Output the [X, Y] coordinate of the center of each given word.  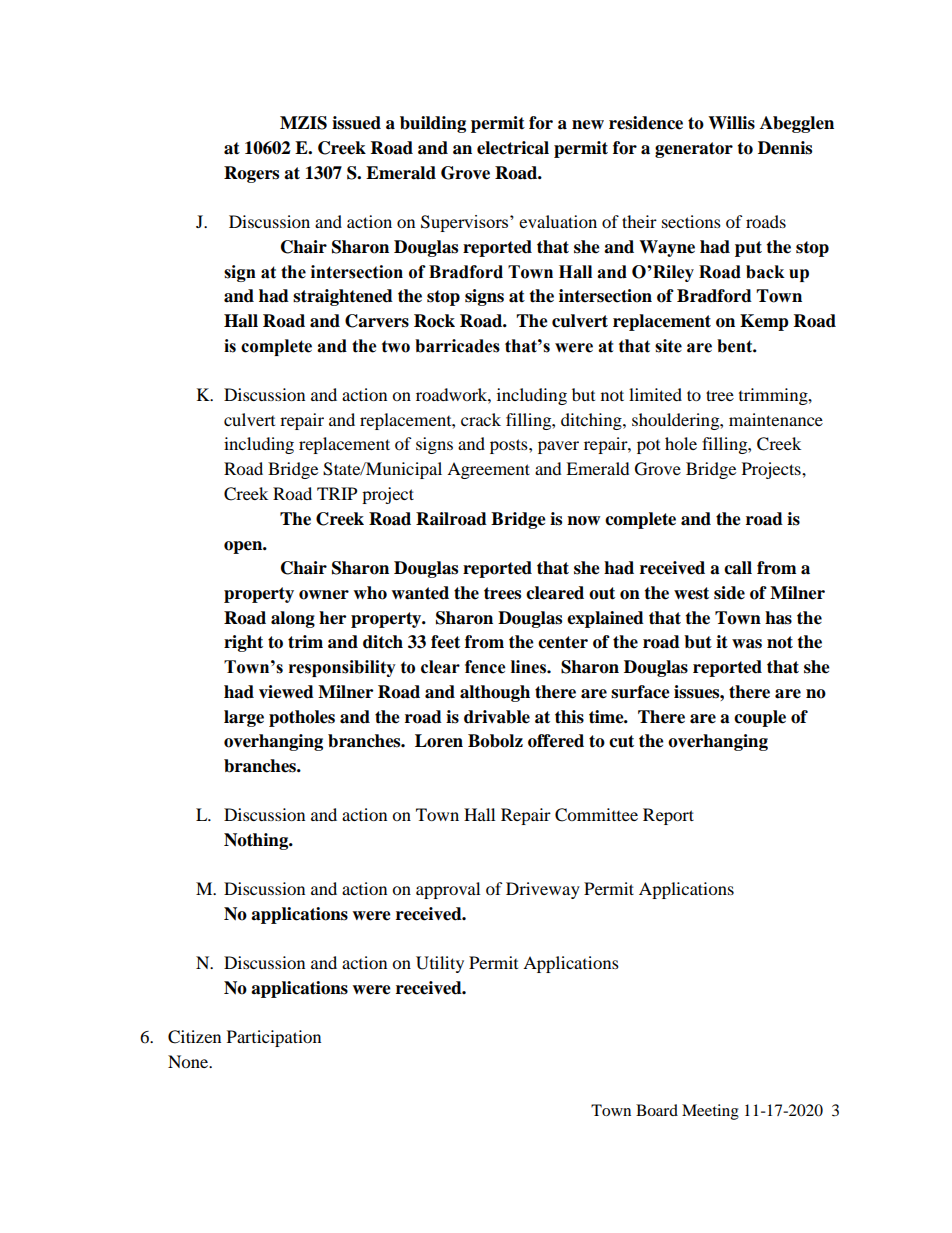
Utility [440, 964]
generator [694, 150]
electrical [513, 148]
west [691, 593]
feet [445, 642]
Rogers [251, 174]
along [293, 619]
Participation [274, 1038]
